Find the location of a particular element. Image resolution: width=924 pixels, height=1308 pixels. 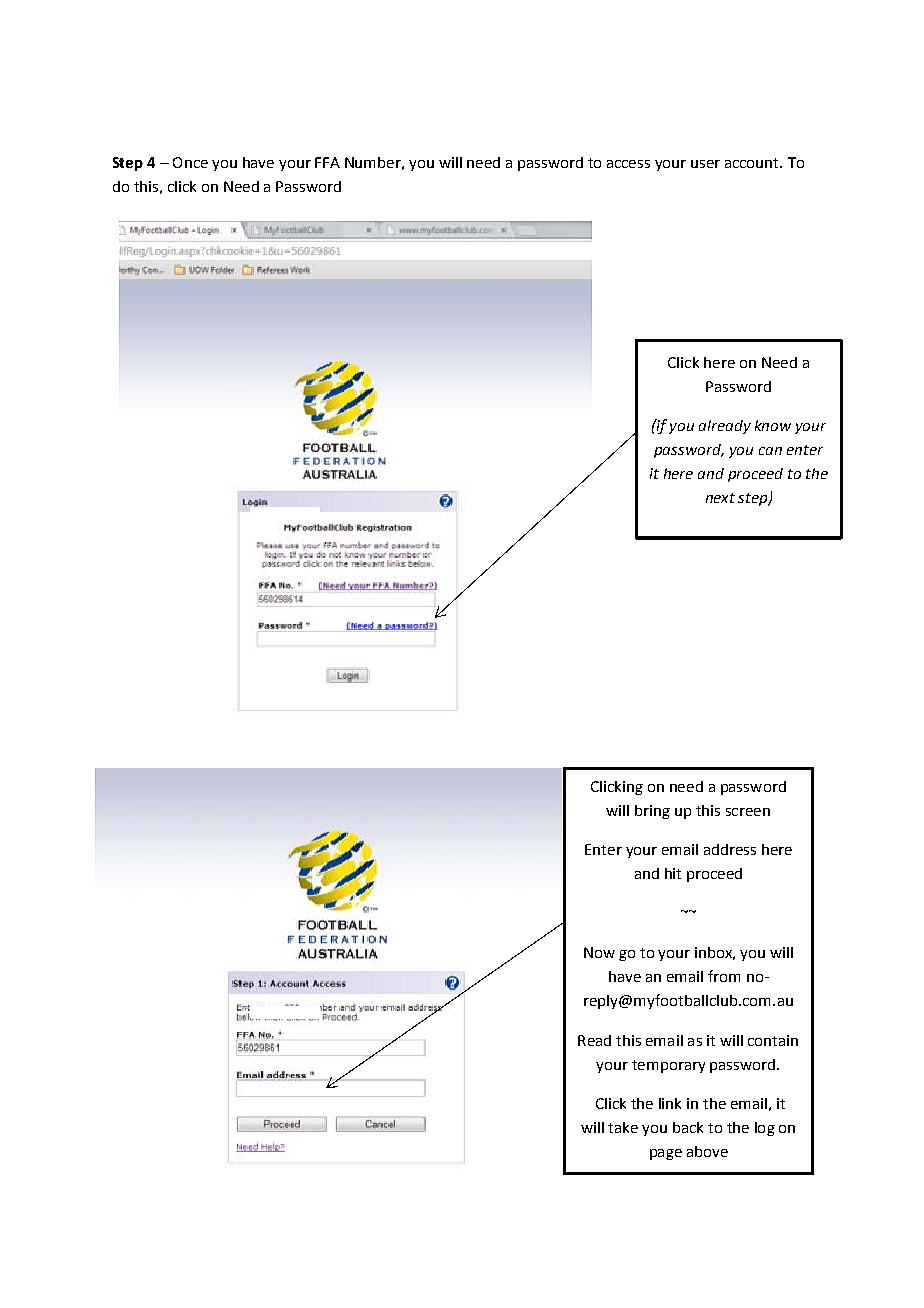

page is located at coordinates (666, 1154).
